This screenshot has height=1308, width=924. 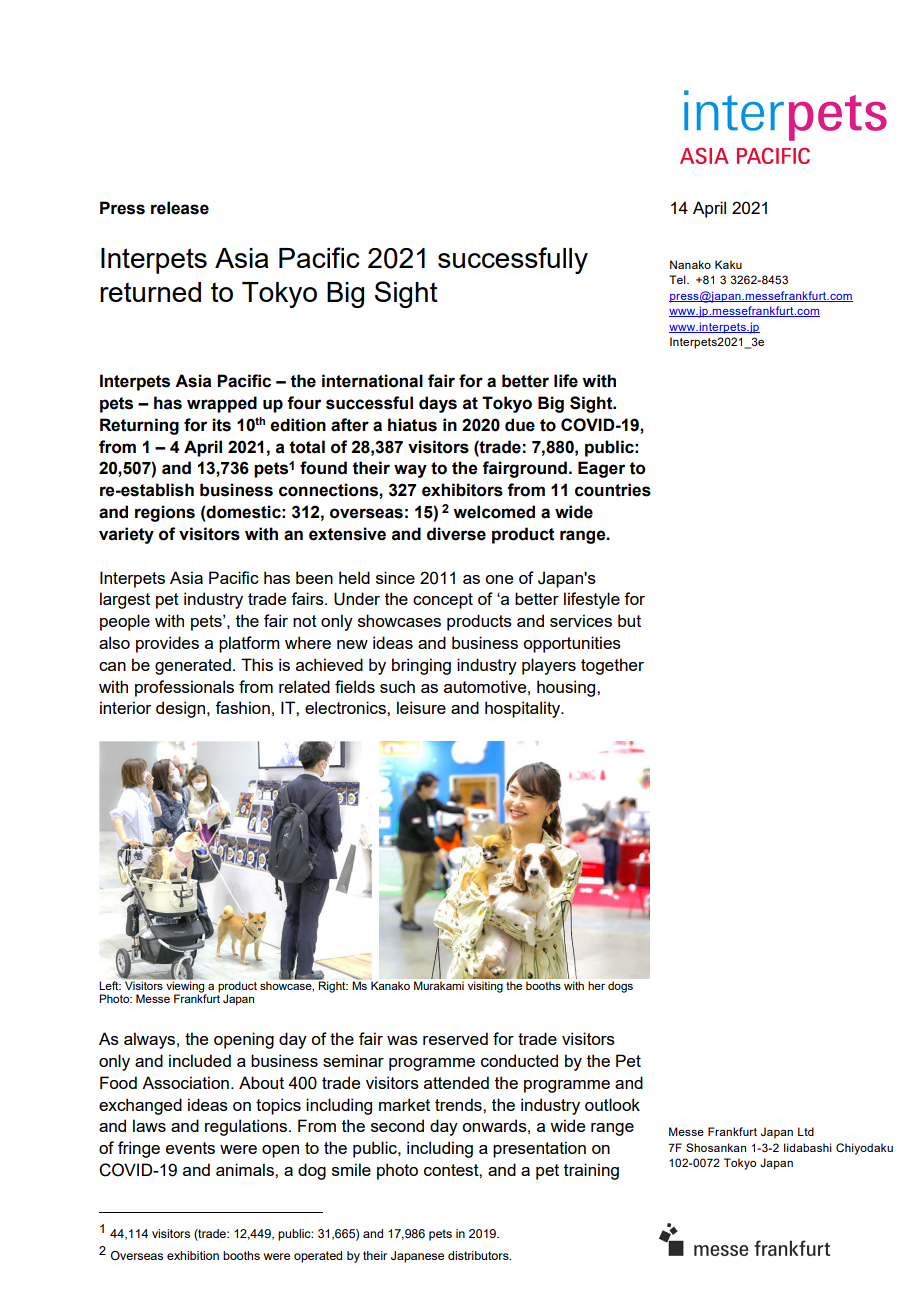 What do you see at coordinates (193, 1255) in the screenshot?
I see `exhibition` at bounding box center [193, 1255].
